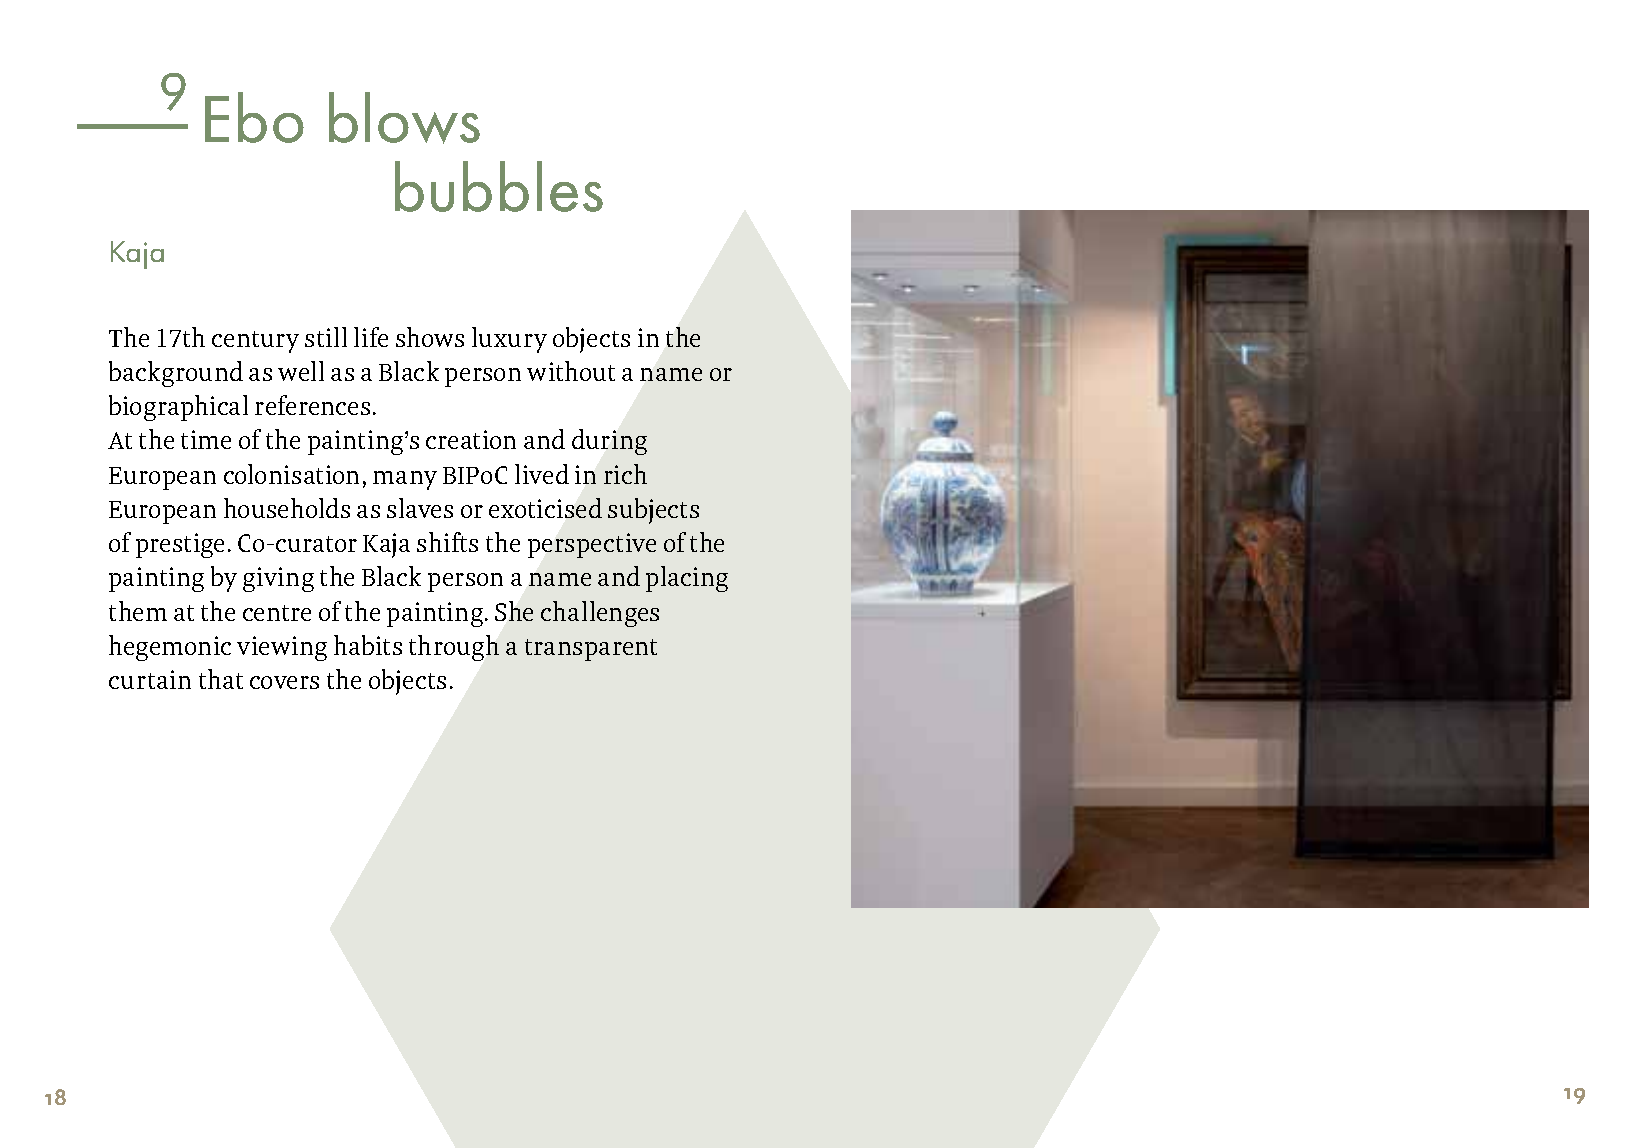 The image size is (1629, 1148). What do you see at coordinates (591, 650) in the screenshot?
I see `transparent` at bounding box center [591, 650].
